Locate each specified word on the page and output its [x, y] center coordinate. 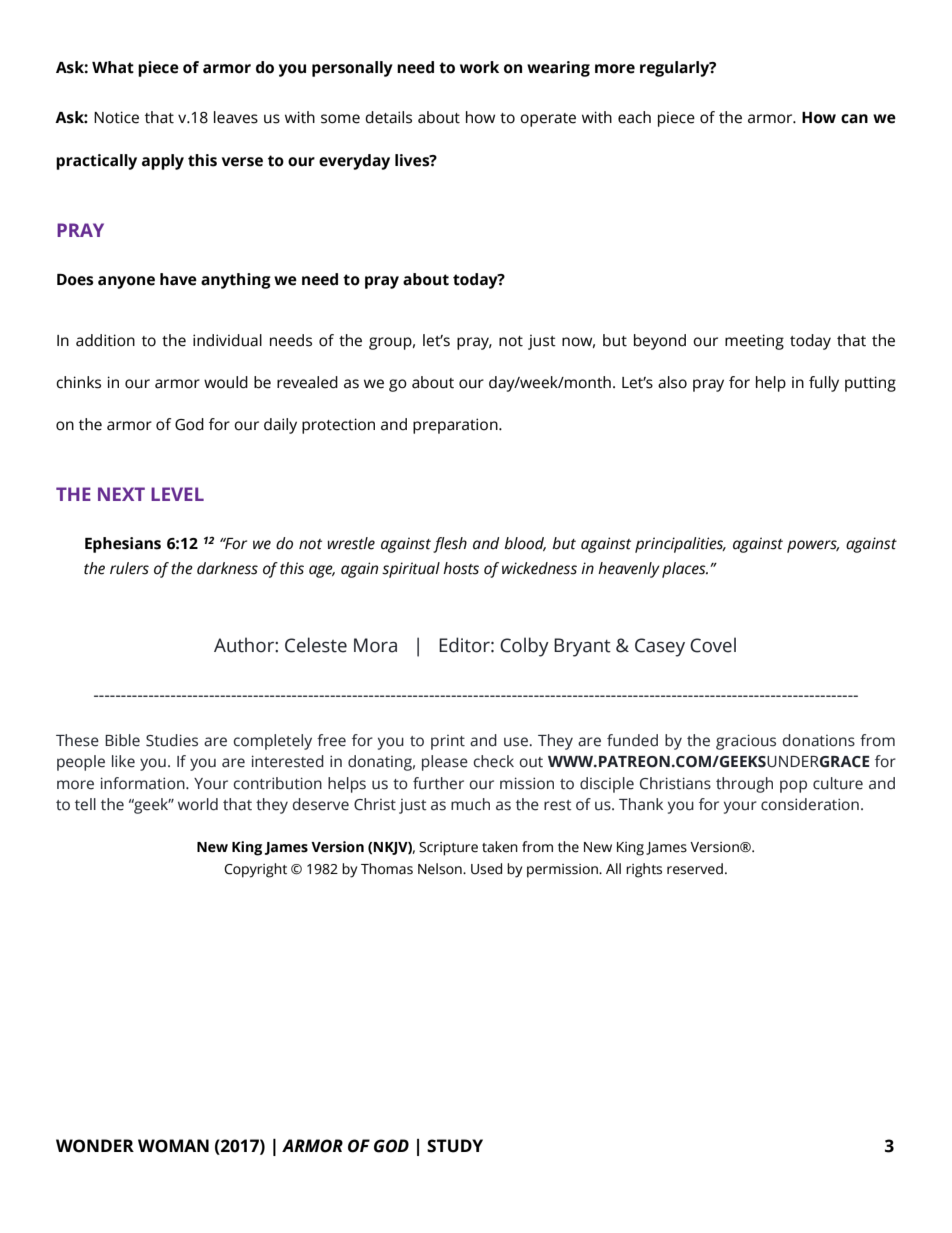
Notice [116, 117]
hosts [461, 568]
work [479, 67]
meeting [754, 342]
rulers [129, 568]
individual [227, 340]
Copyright [255, 870]
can [854, 119]
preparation [456, 426]
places [685, 570]
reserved [695, 869]
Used [486, 869]
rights [644, 870]
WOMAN [173, 1146]
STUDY [455, 1146]
